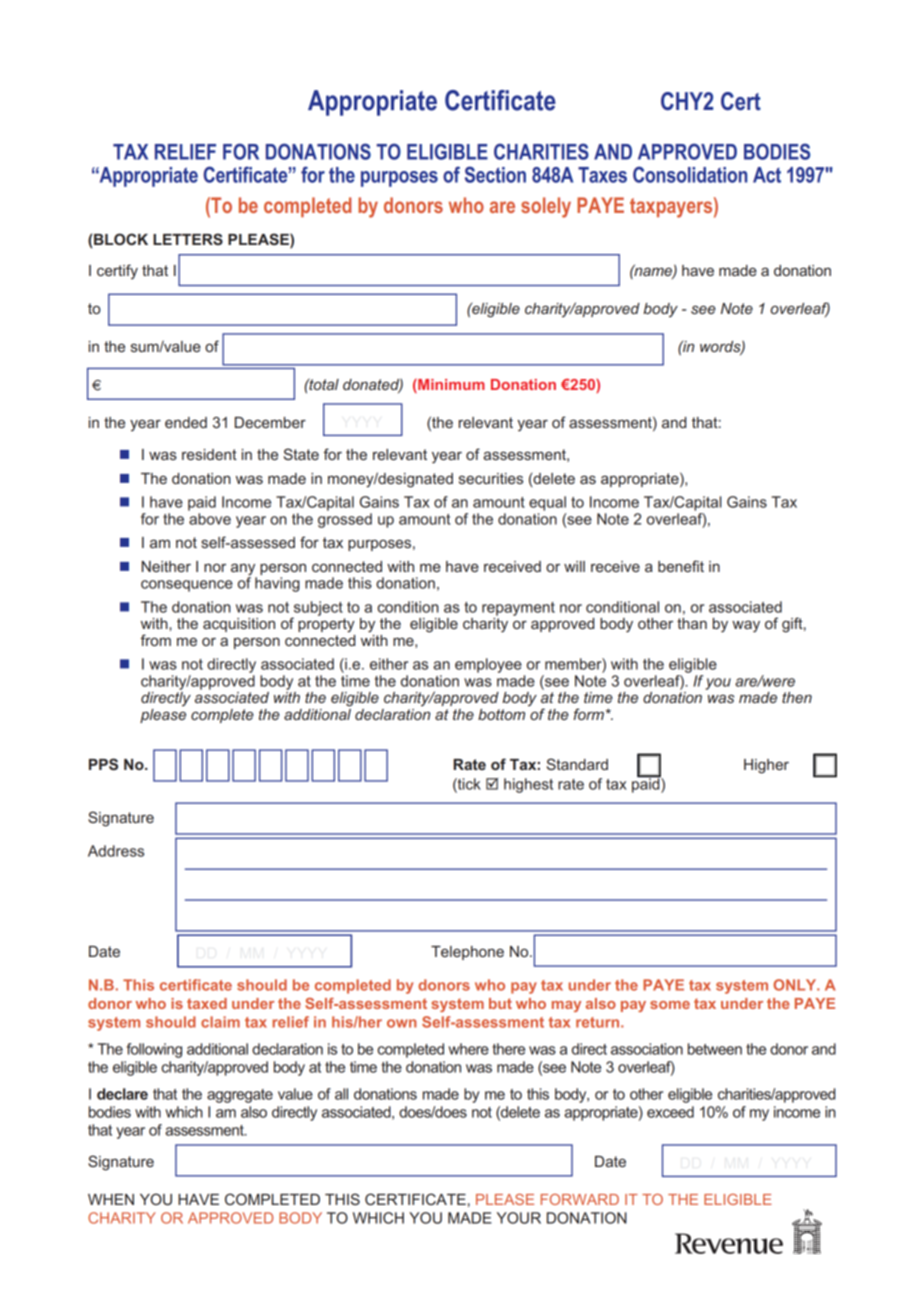  I want to click on Consolidation, so click(690, 174).
